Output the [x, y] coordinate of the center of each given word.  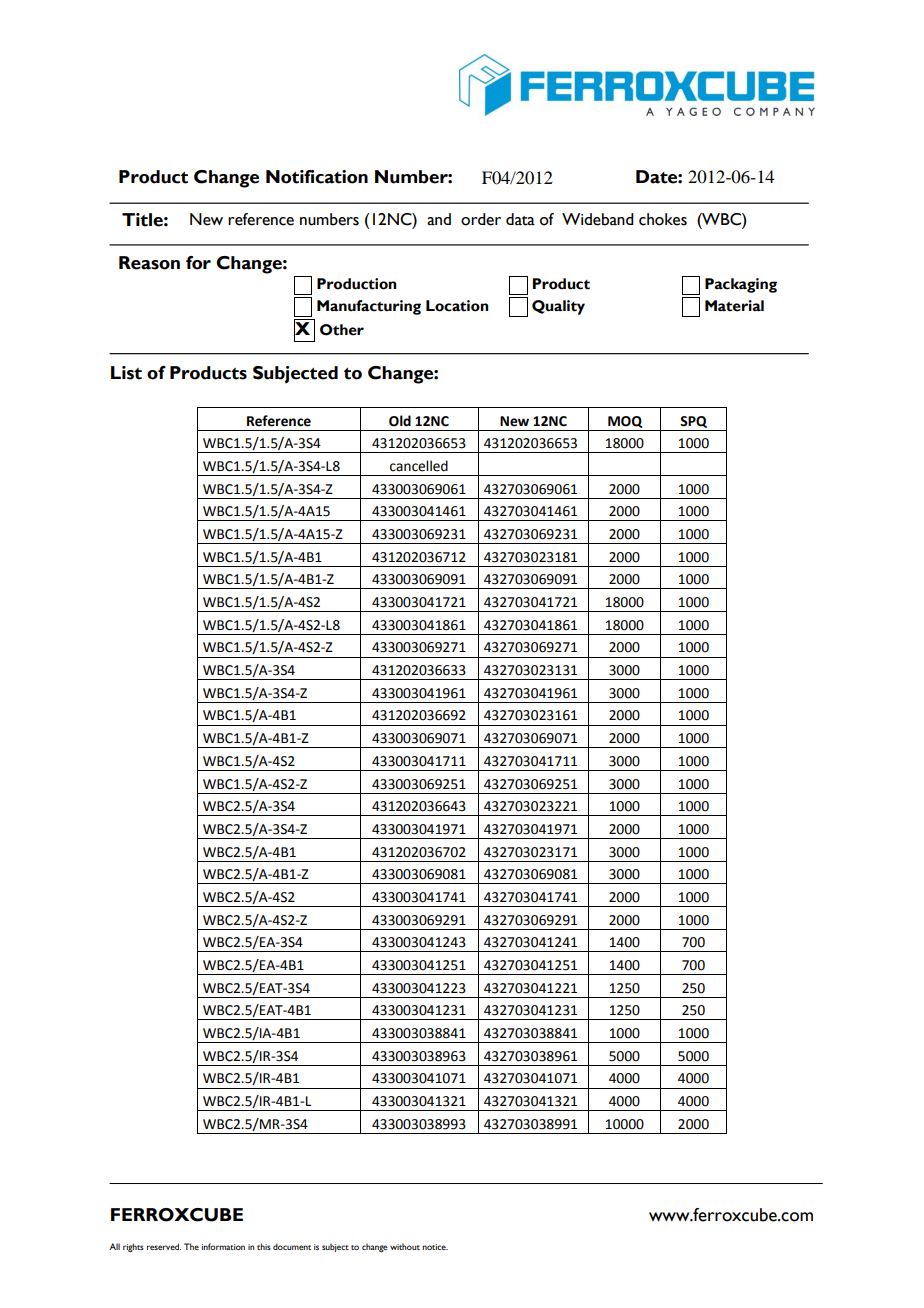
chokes [663, 219]
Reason [149, 263]
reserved [164, 1246]
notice [435, 1247]
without [405, 1246]
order [481, 219]
